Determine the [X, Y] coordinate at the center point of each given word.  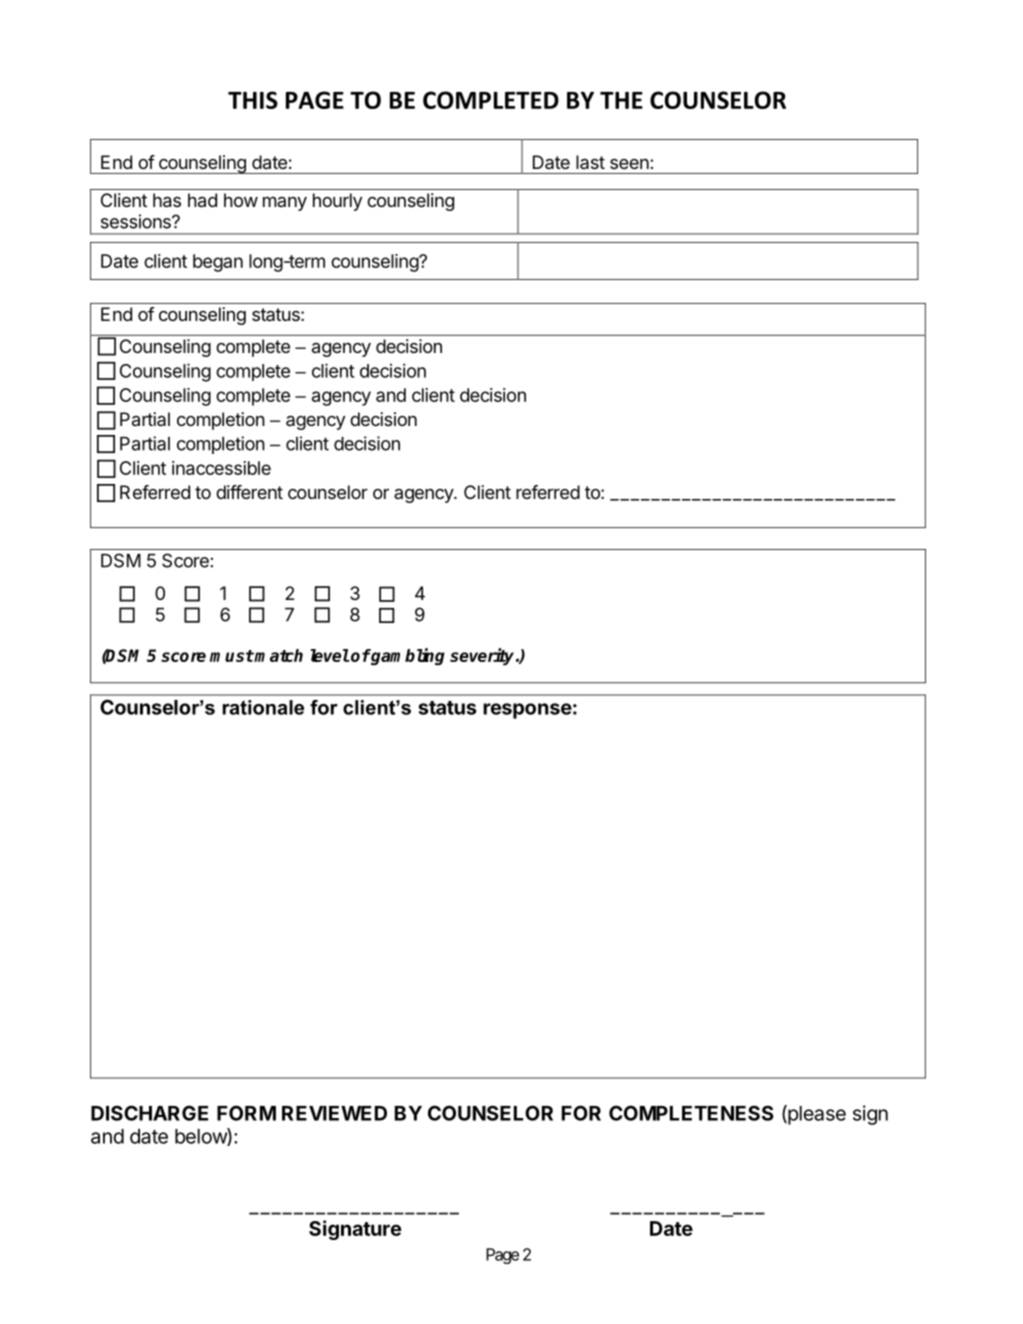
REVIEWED [334, 1113]
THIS [253, 100]
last [590, 162]
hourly [337, 202]
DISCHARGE [149, 1113]
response [527, 711]
